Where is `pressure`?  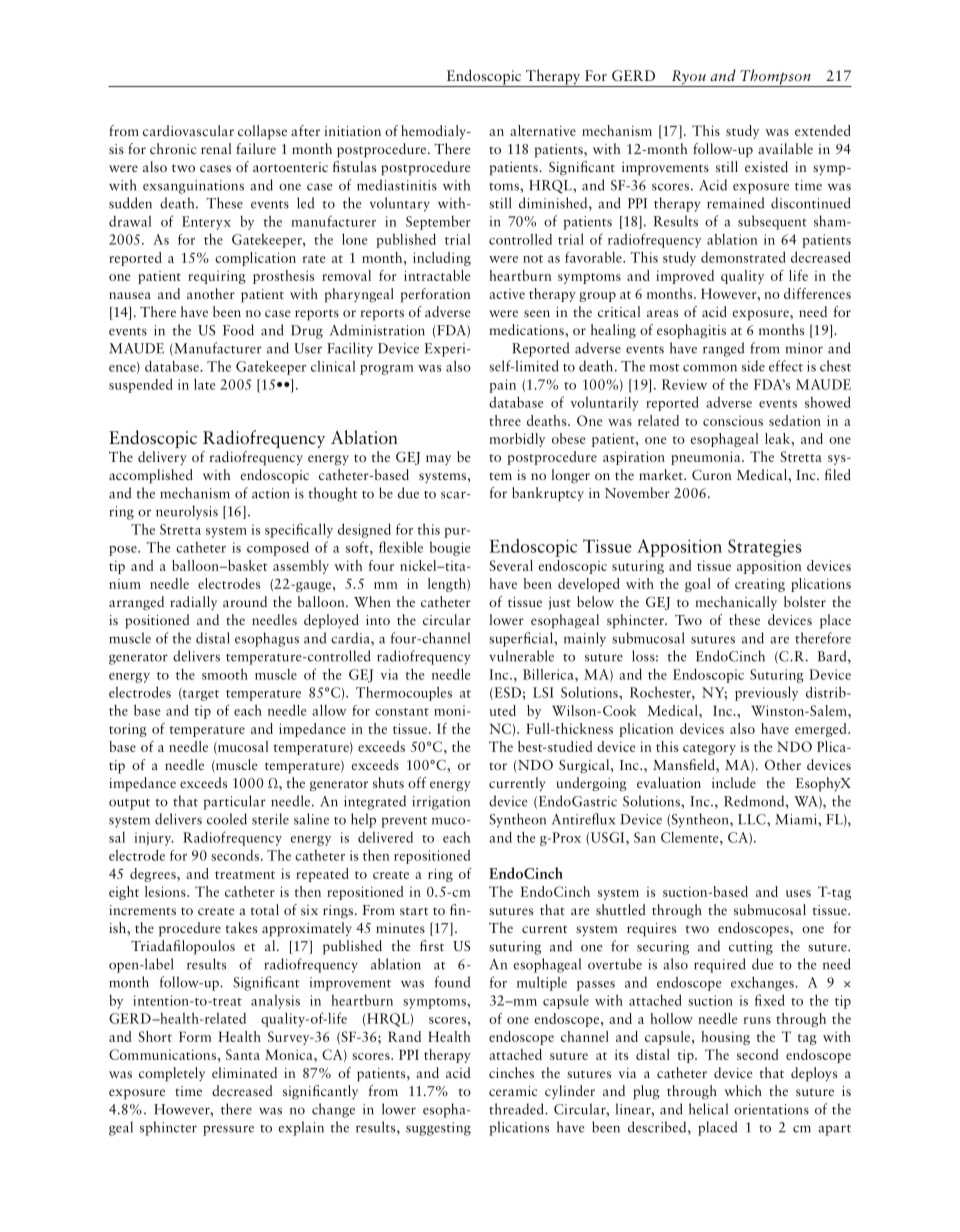 pressure is located at coordinates (228, 1130).
